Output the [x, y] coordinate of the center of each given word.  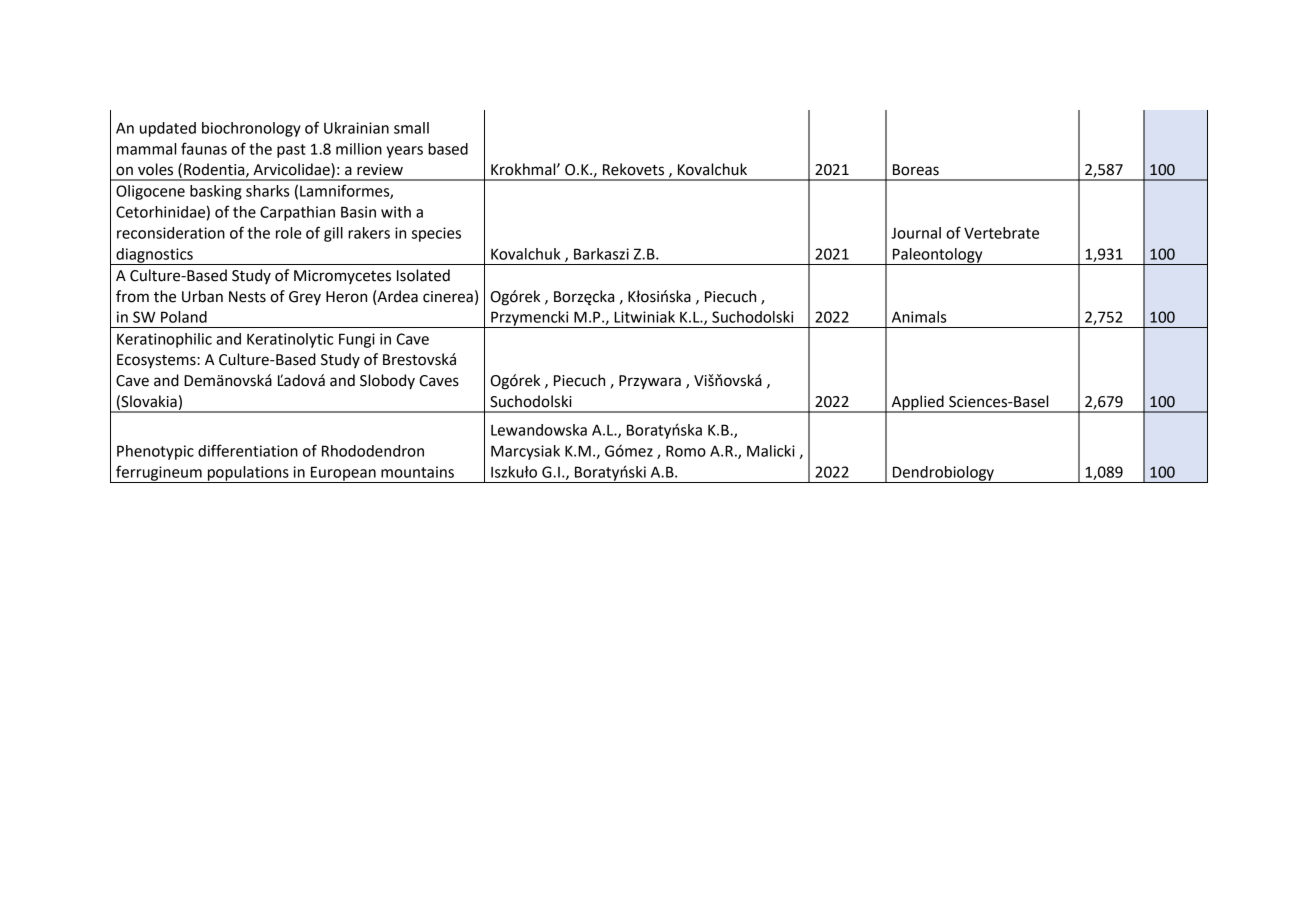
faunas [204, 148]
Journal [916, 233]
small [411, 128]
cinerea [448, 297]
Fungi [357, 340]
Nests [247, 297]
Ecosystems [157, 361]
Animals [919, 317]
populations [248, 474]
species [436, 234]
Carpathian [297, 213]
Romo [686, 451]
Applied [917, 403]
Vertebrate [1001, 233]
